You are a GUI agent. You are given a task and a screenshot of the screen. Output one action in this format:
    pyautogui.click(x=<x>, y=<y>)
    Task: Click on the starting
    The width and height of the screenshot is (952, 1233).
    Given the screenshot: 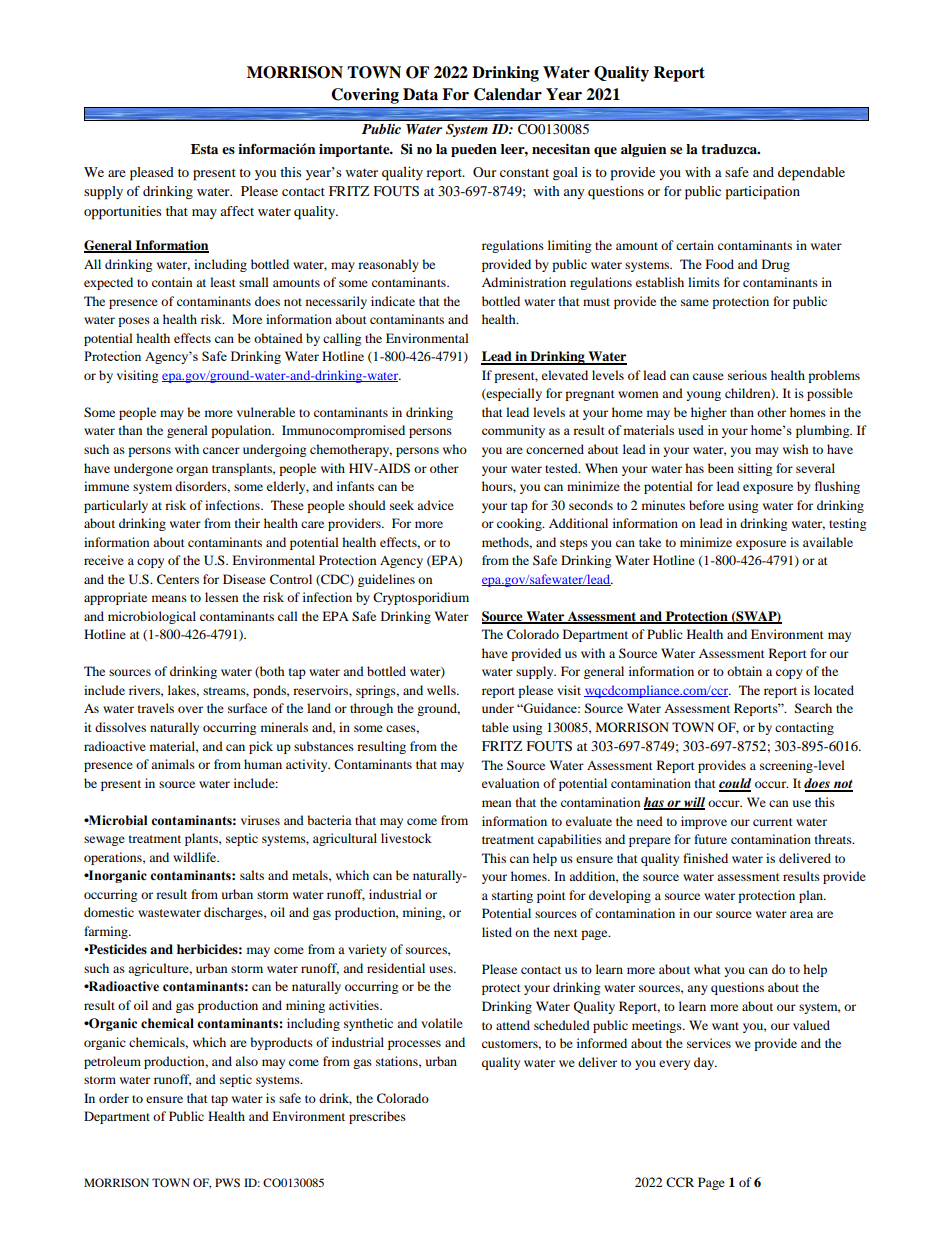 What is the action you would take?
    pyautogui.click(x=512, y=896)
